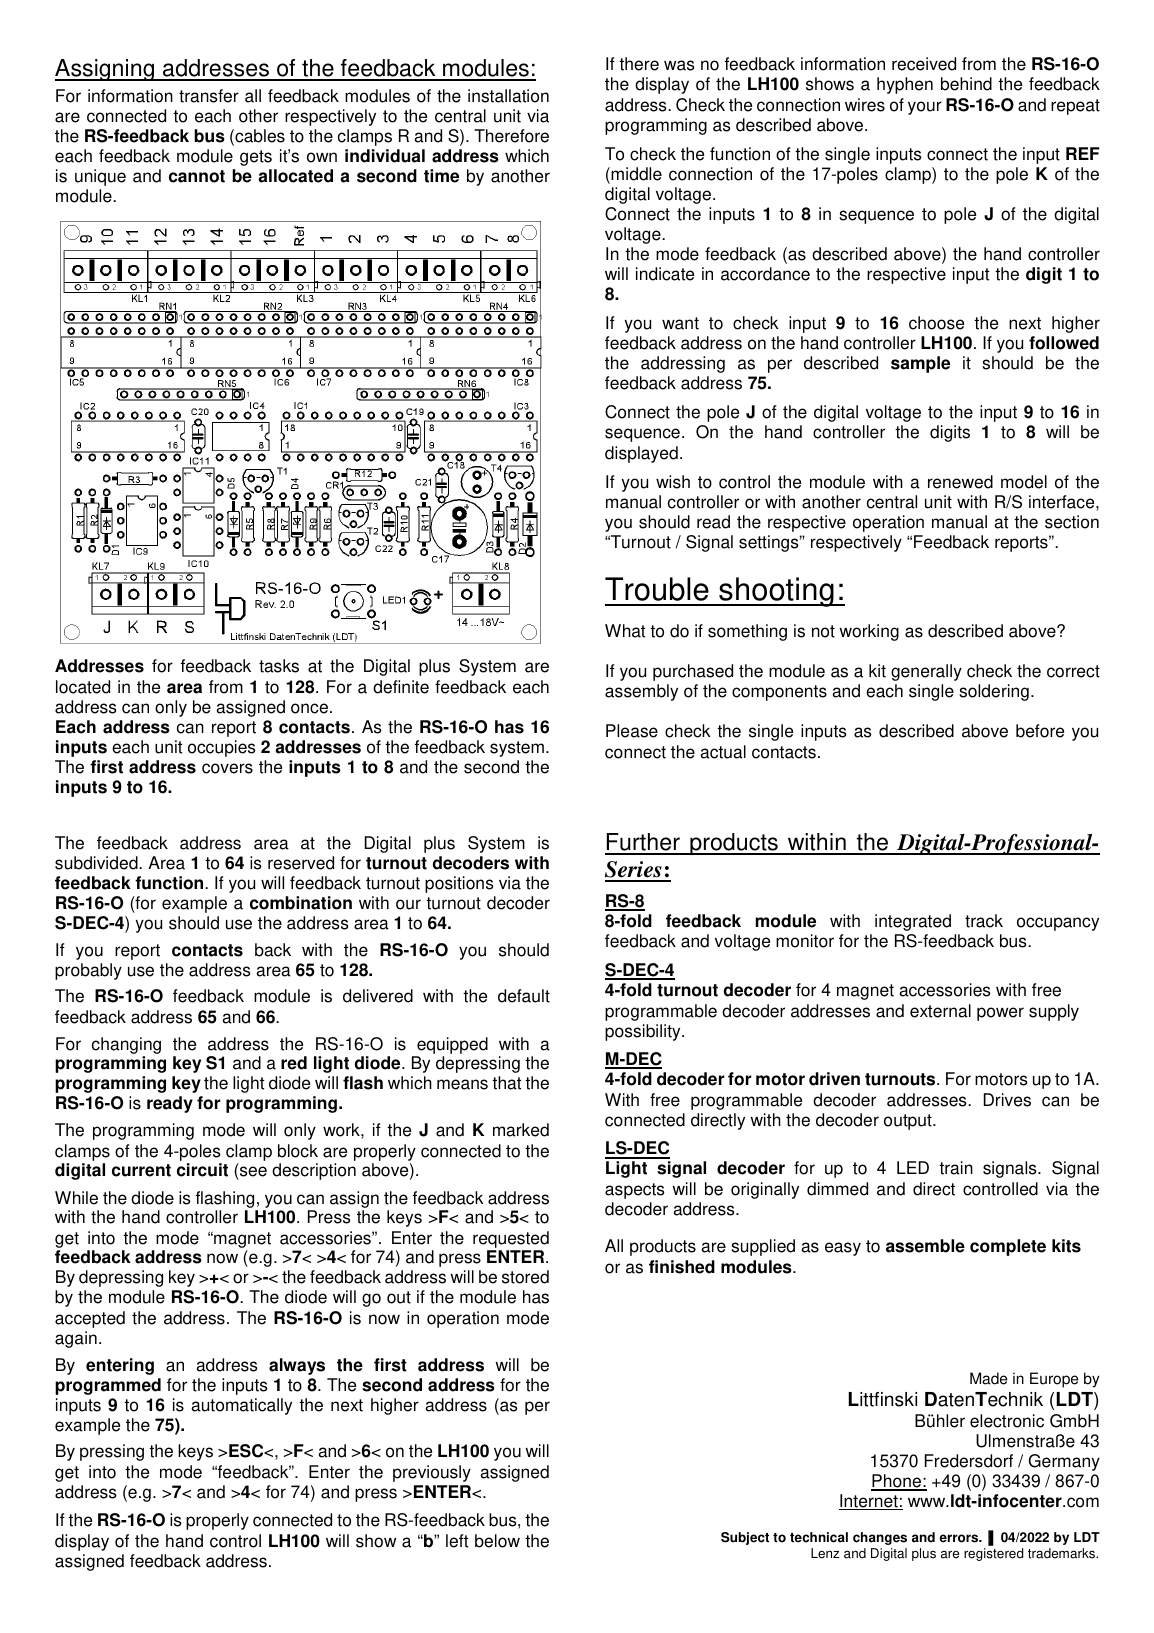 The image size is (1154, 1633). What do you see at coordinates (644, 1032) in the document?
I see `possibility` at bounding box center [644, 1032].
